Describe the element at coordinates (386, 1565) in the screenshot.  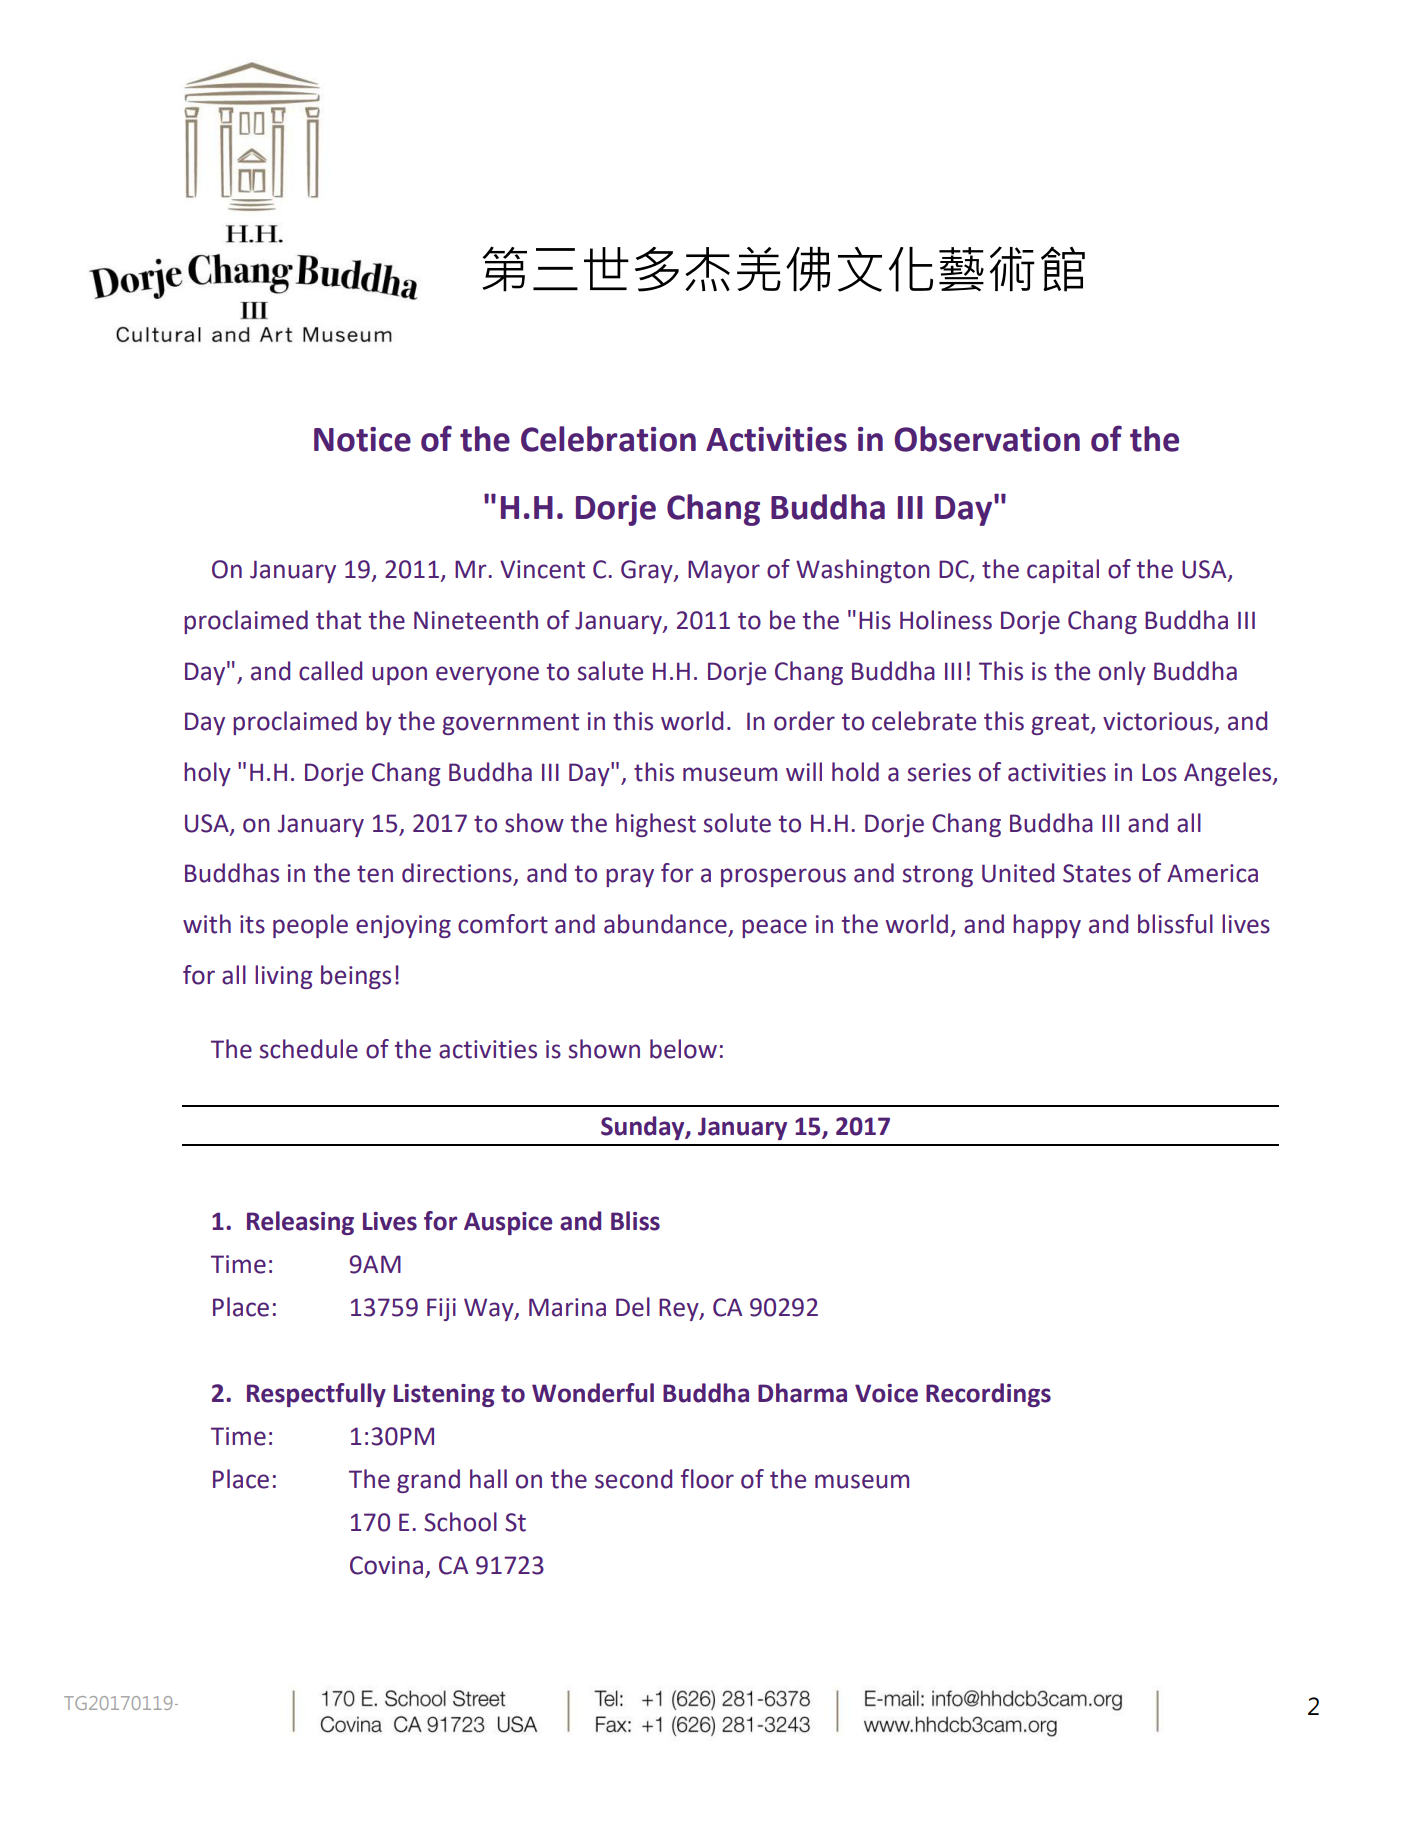
I see `Covina` at that location.
